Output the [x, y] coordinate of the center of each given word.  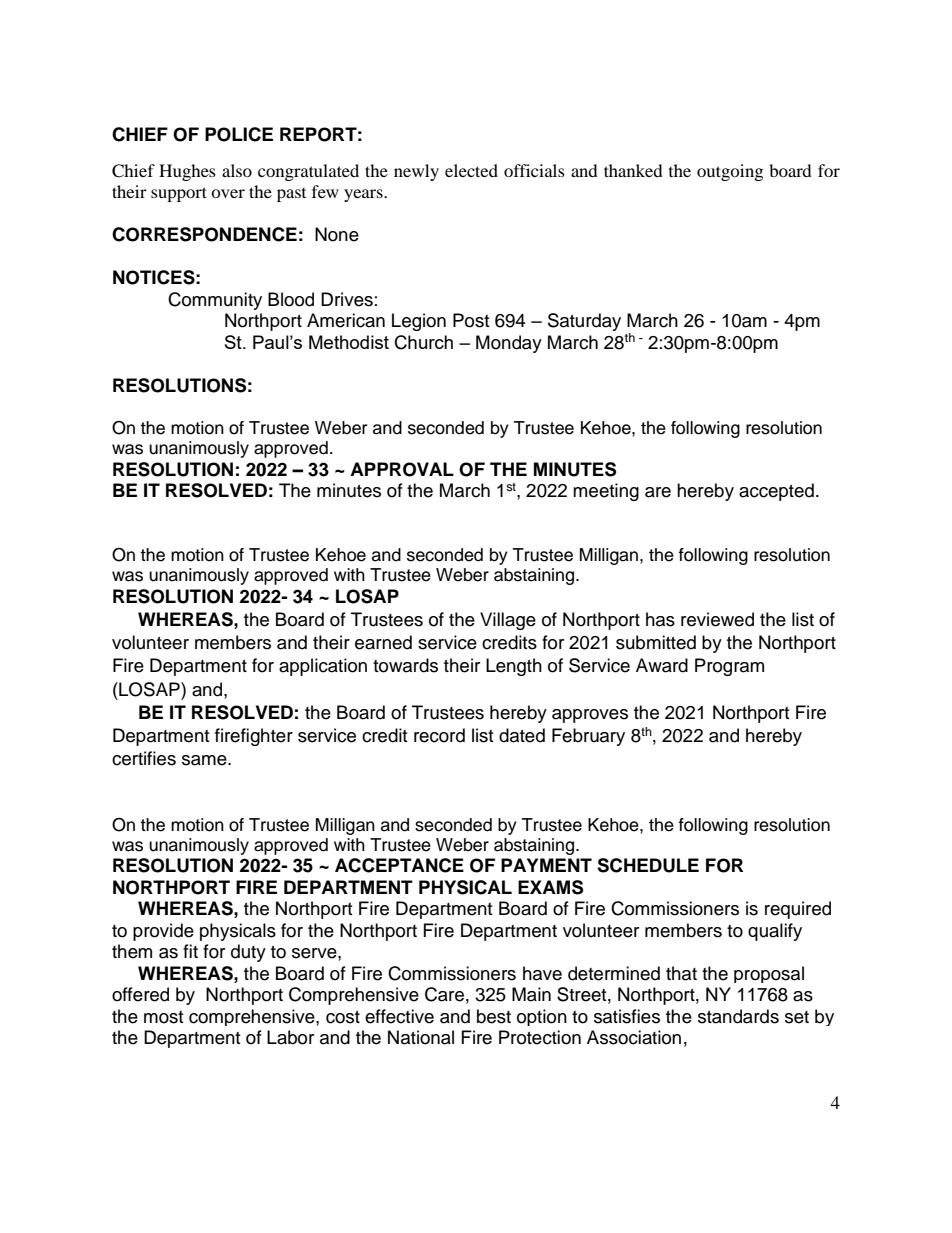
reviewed [717, 619]
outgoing [730, 172]
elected [471, 170]
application [323, 667]
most [163, 1017]
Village [508, 621]
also [237, 170]
